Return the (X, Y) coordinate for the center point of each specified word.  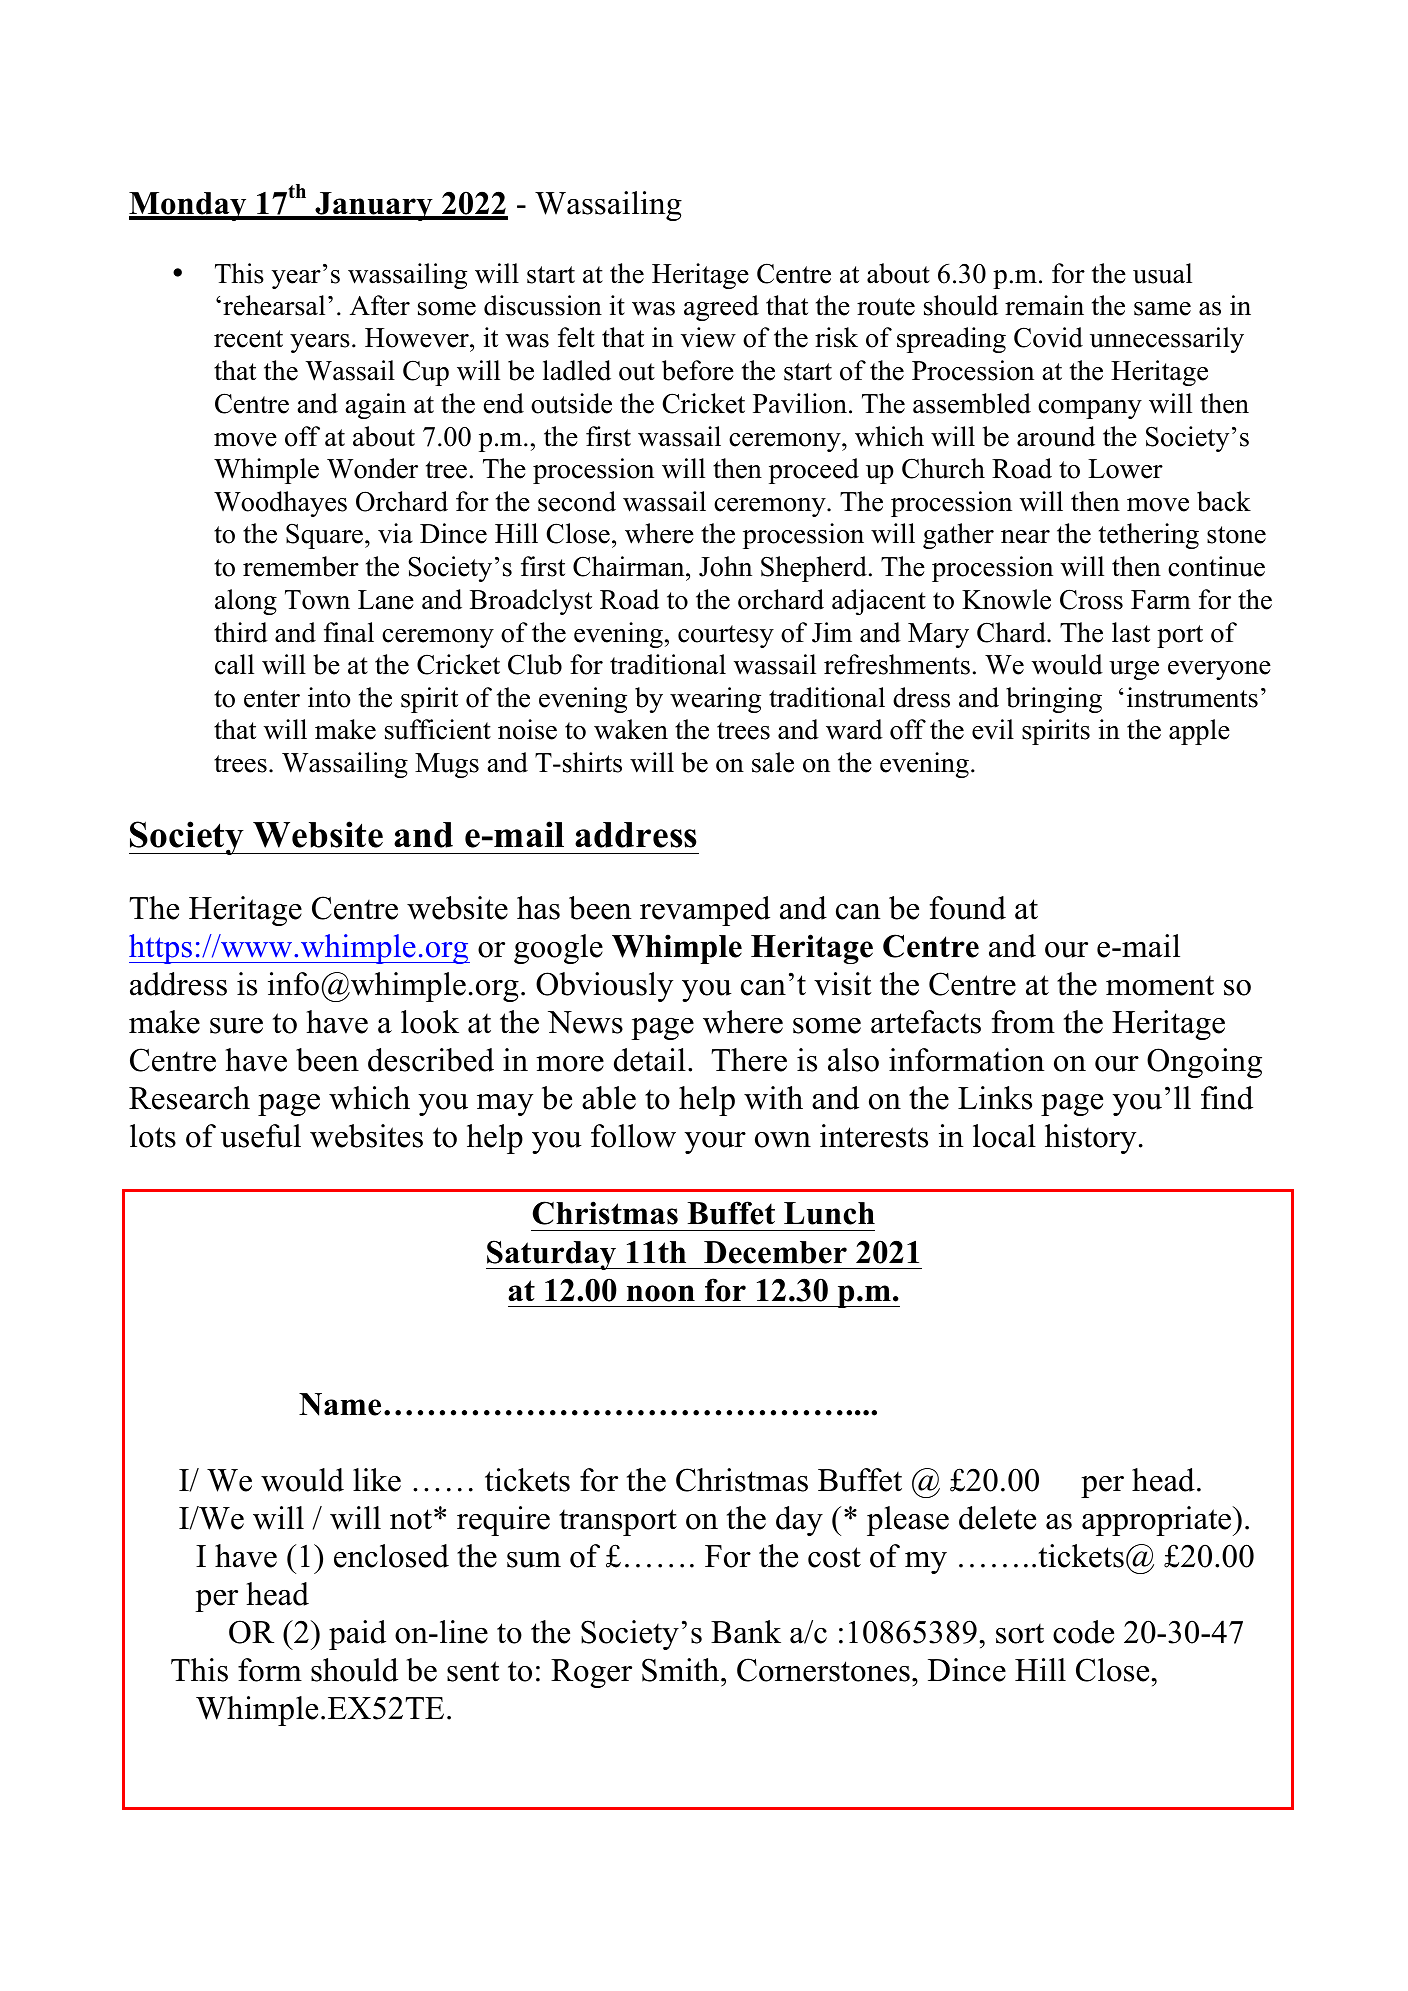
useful (261, 1136)
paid (357, 1635)
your (715, 1143)
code (1083, 1632)
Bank (746, 1632)
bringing (1054, 700)
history (1090, 1139)
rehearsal (274, 305)
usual (1162, 273)
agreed (721, 308)
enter (272, 699)
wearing (715, 700)
